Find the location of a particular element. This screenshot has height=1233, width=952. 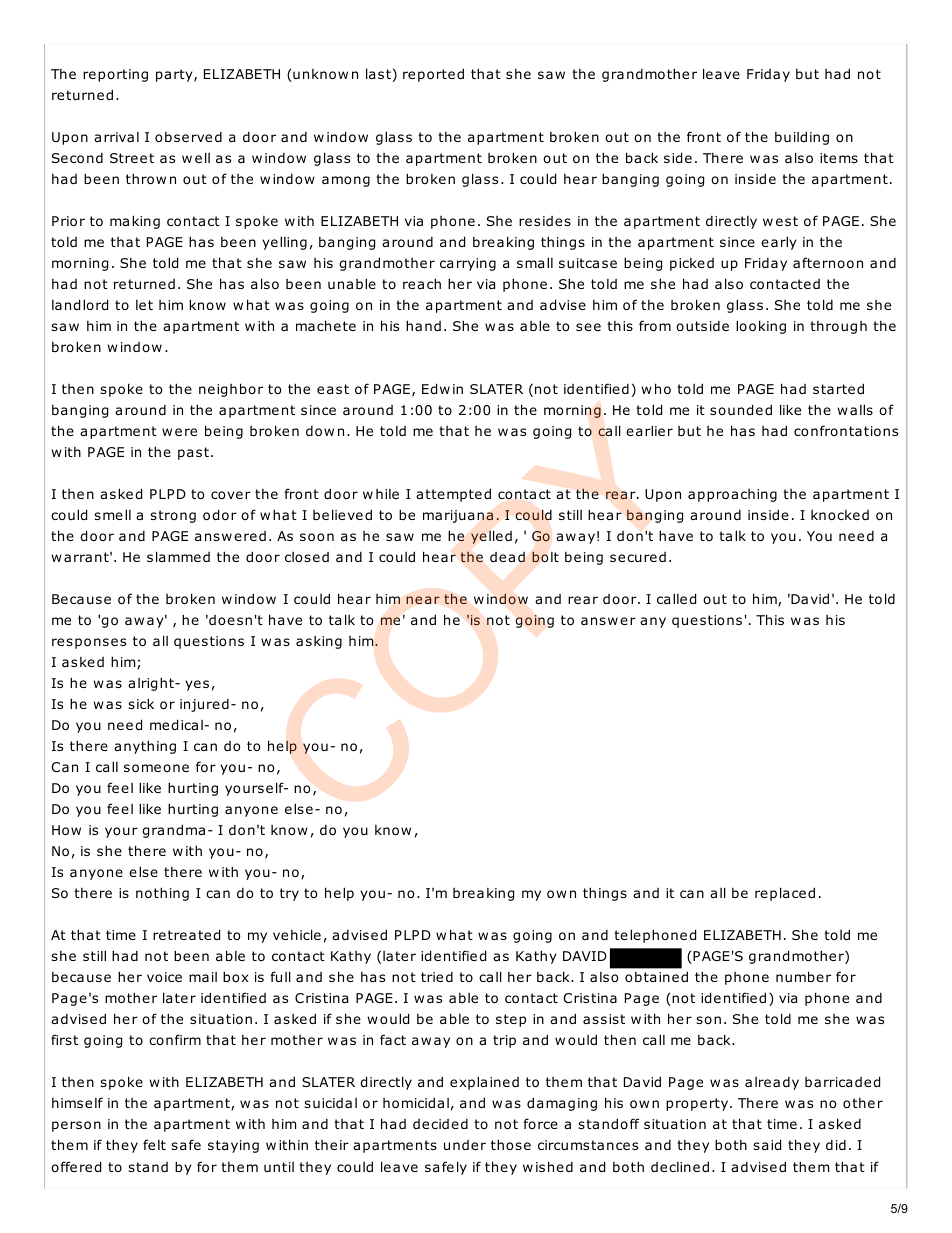

observed is located at coordinates (188, 137).
